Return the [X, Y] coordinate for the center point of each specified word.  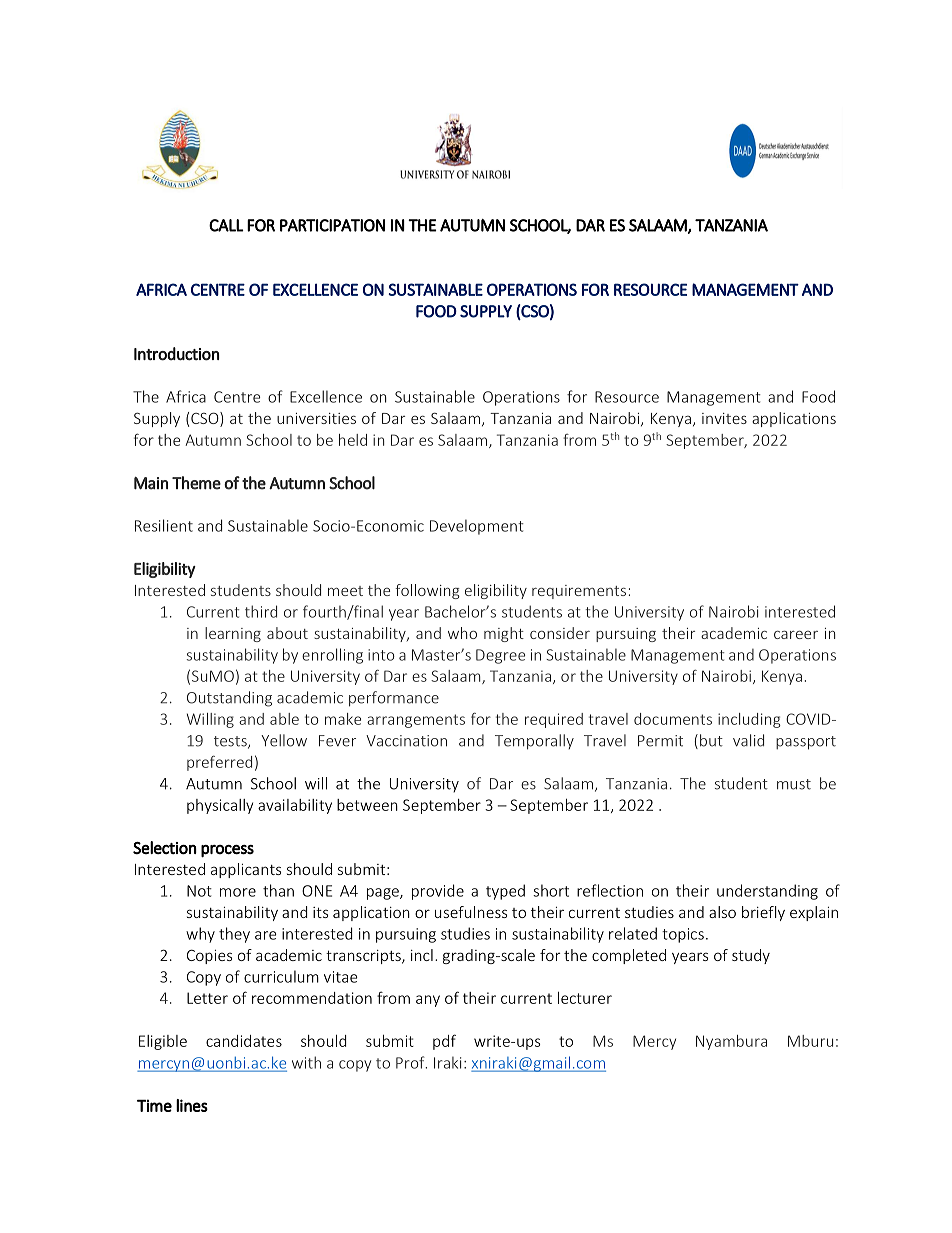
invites [724, 418]
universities [316, 418]
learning [233, 634]
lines [192, 1105]
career [796, 634]
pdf [444, 1042]
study [751, 956]
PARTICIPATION [332, 225]
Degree [500, 656]
